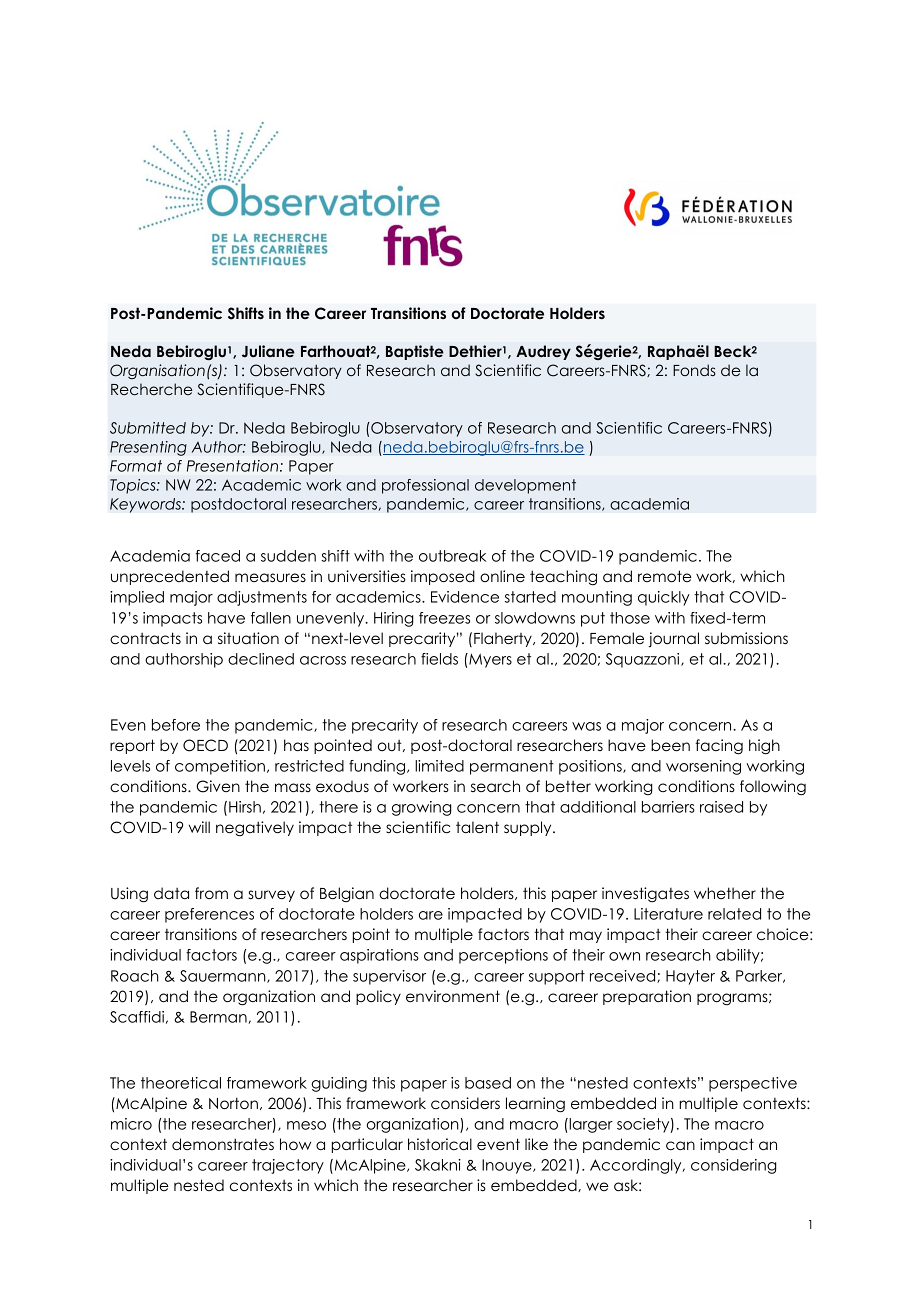 This screenshot has width=924, height=1308. What do you see at coordinates (148, 428) in the screenshot?
I see `Submitted` at bounding box center [148, 428].
